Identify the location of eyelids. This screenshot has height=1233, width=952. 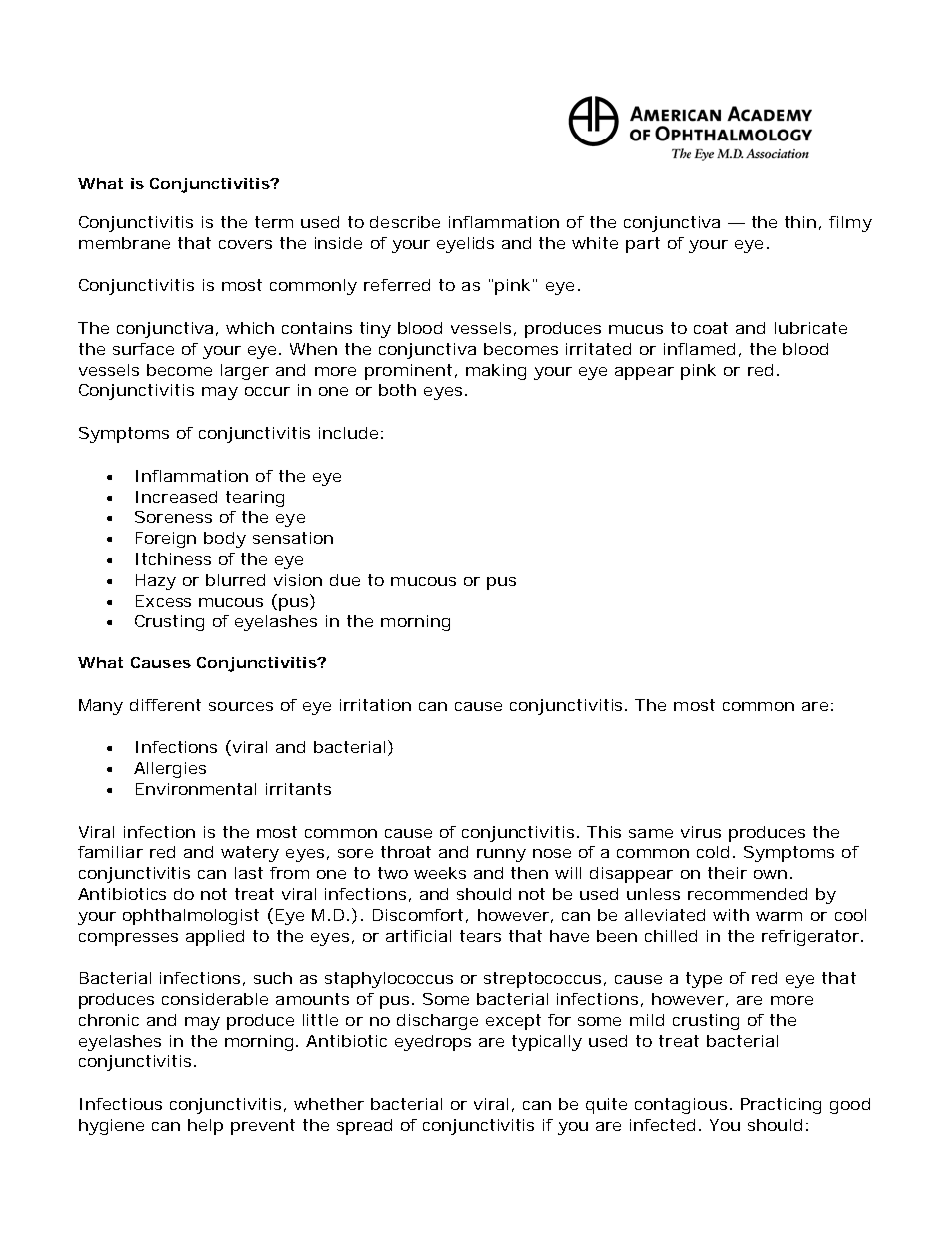
(465, 245).
